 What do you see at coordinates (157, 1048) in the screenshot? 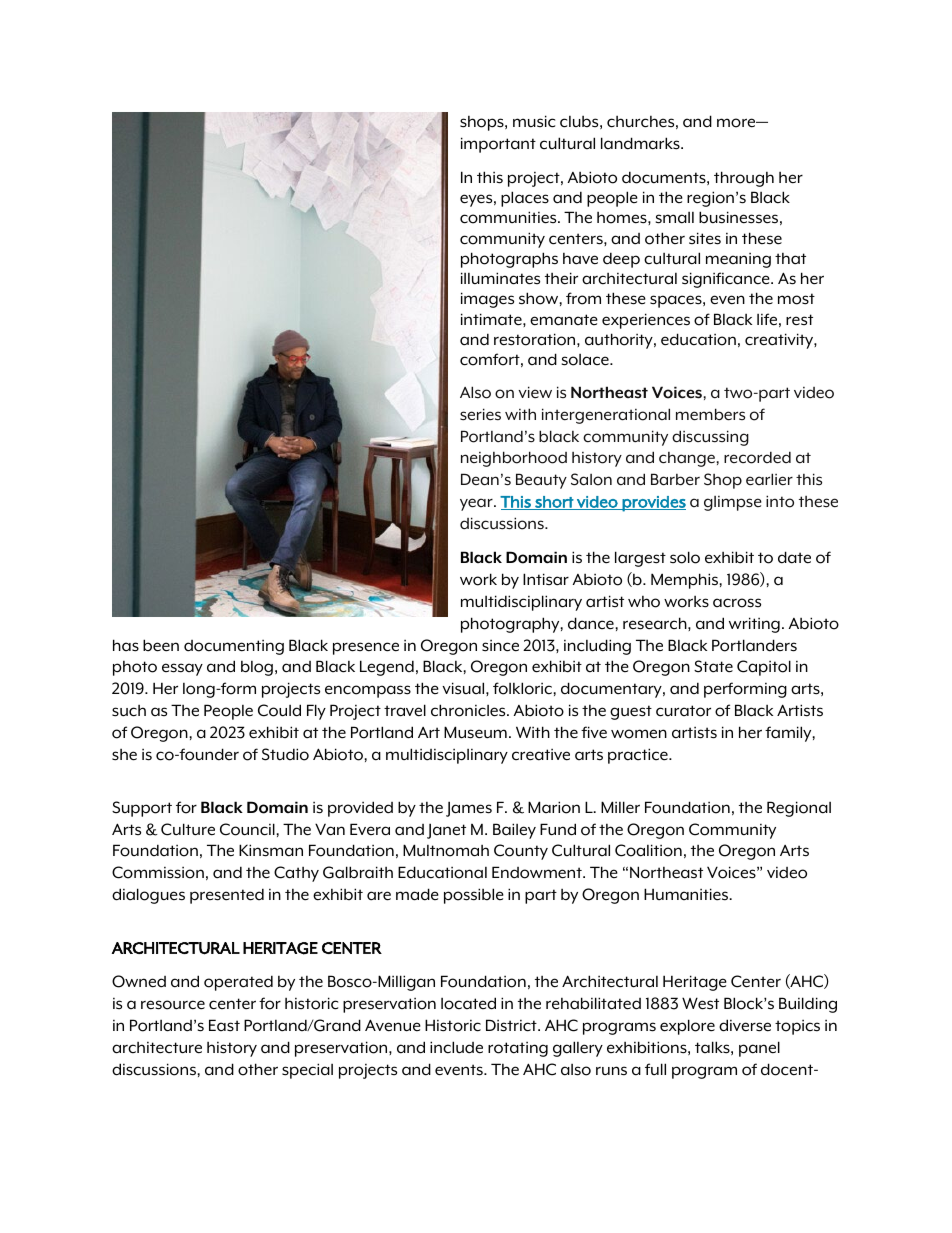
I see `architecture` at bounding box center [157, 1048].
